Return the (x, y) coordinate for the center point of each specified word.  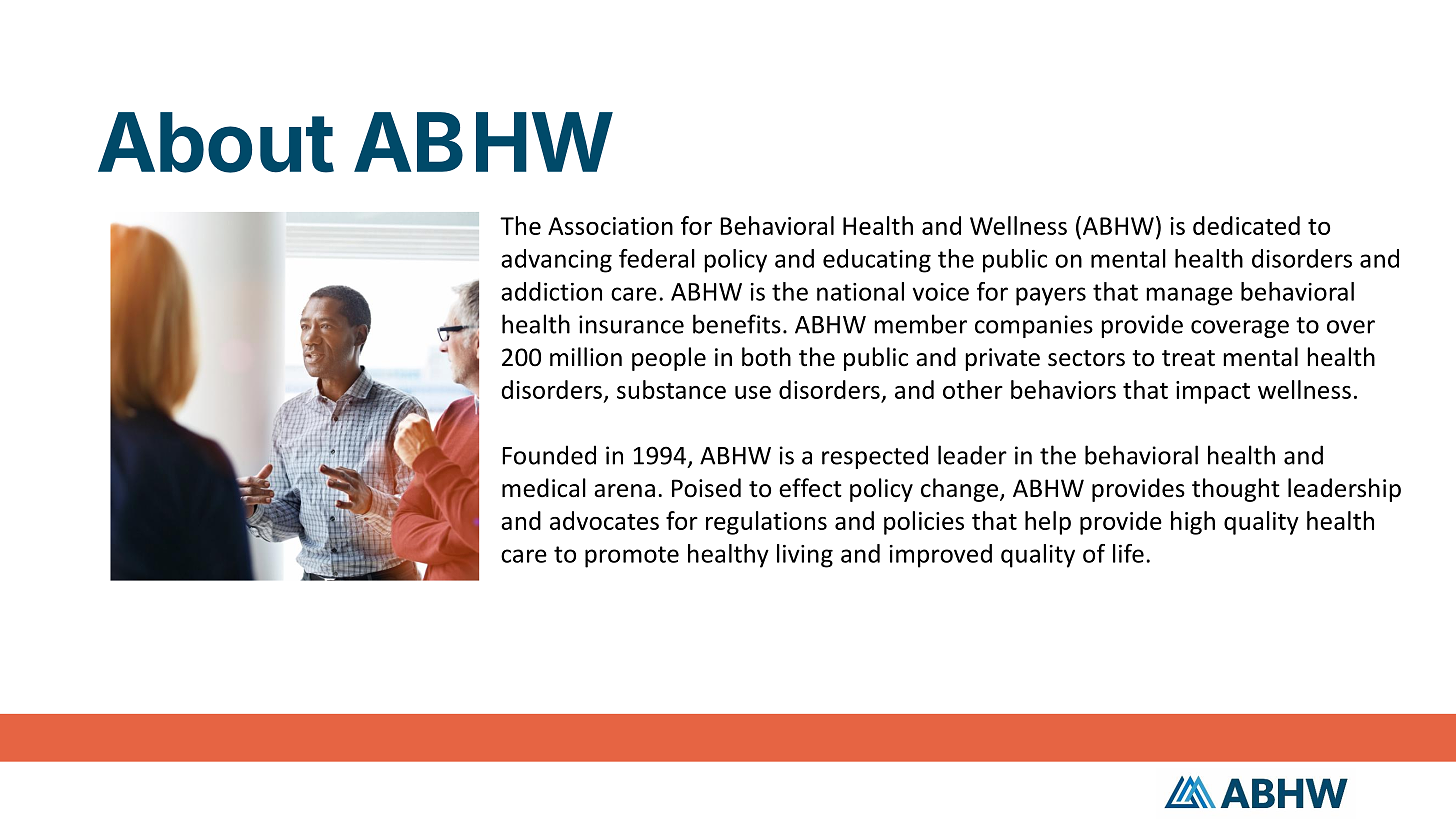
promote (632, 557)
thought (1236, 490)
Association (610, 226)
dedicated (1246, 225)
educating (877, 261)
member (920, 324)
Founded (549, 455)
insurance (631, 324)
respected (875, 457)
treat (1188, 358)
